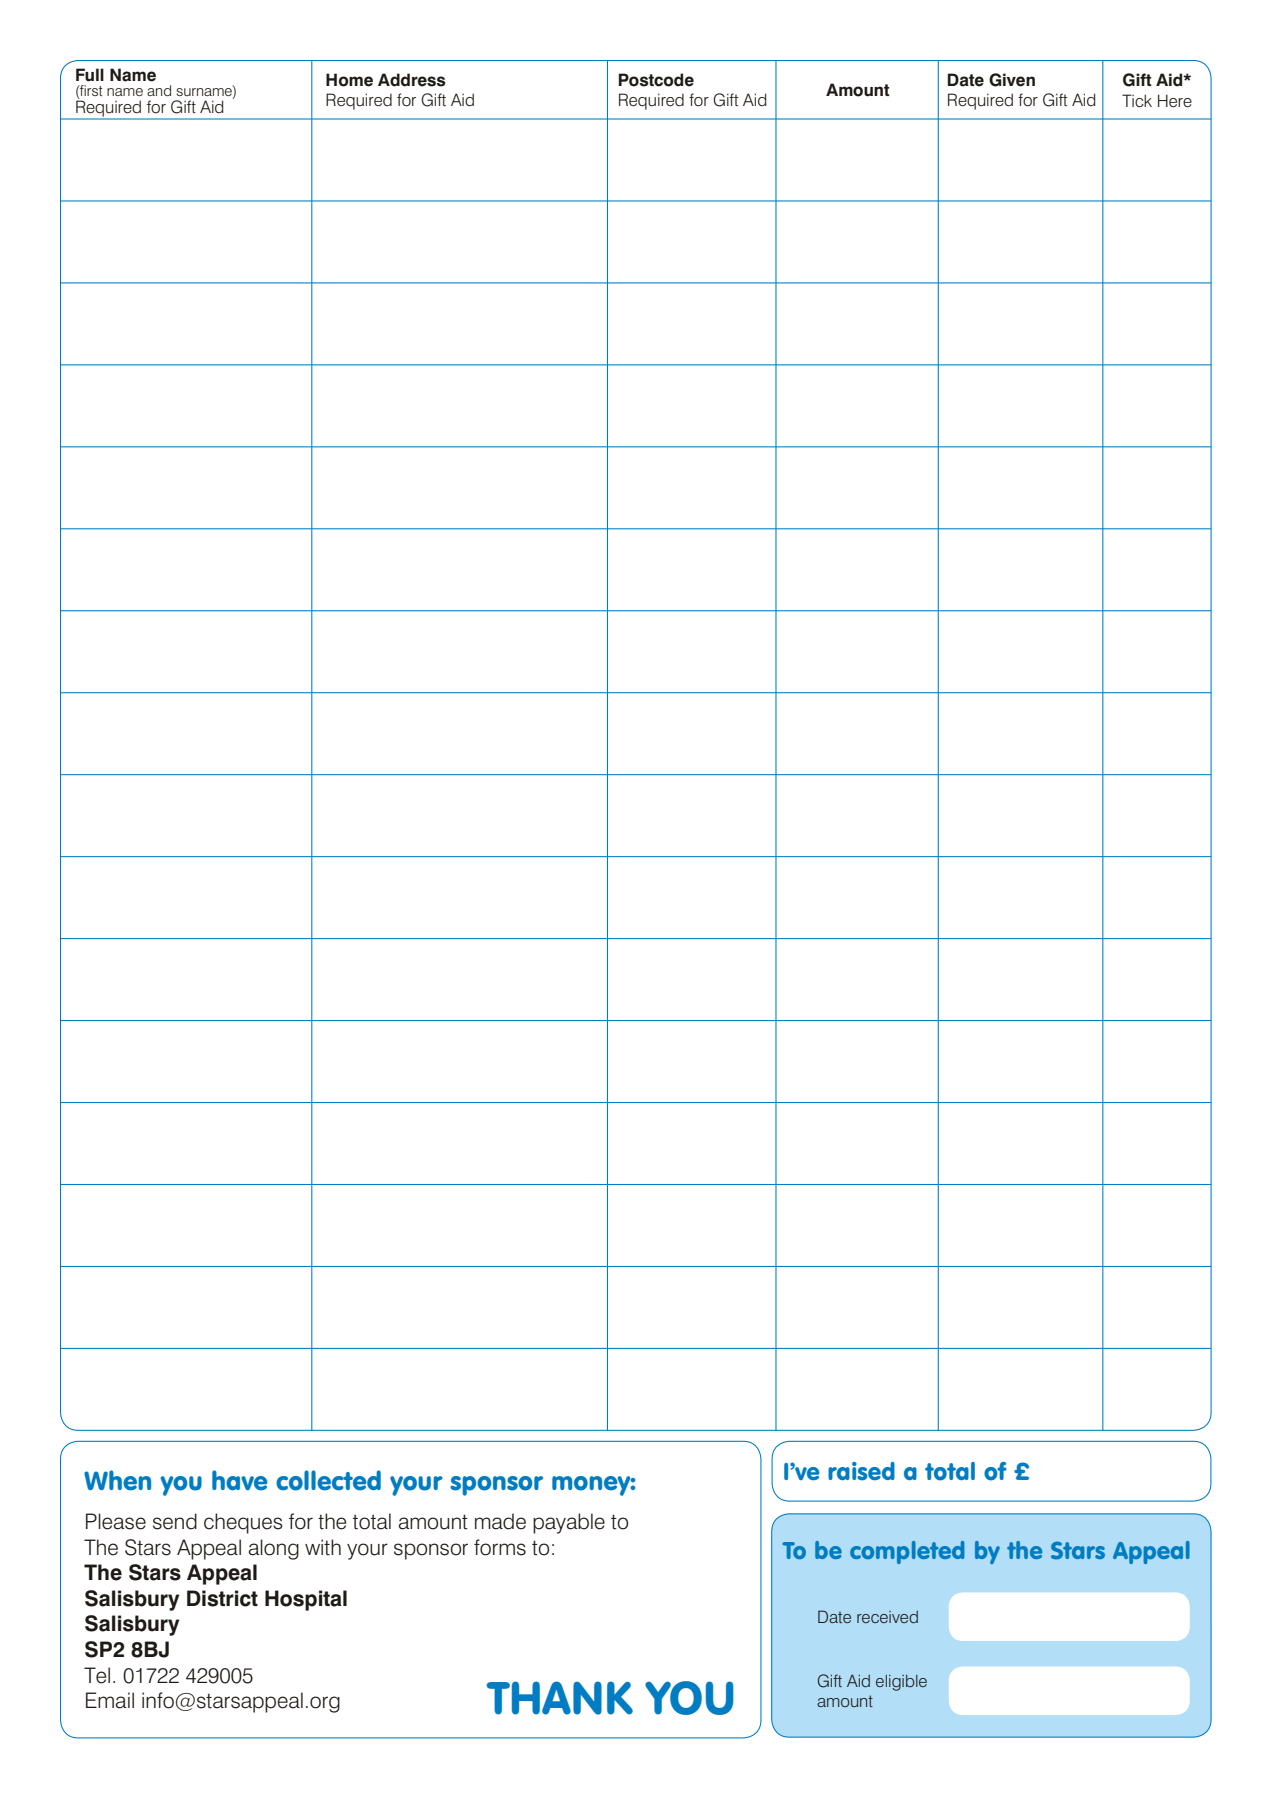 This screenshot has width=1271, height=1798. What do you see at coordinates (412, 80) in the screenshot?
I see `Address` at bounding box center [412, 80].
